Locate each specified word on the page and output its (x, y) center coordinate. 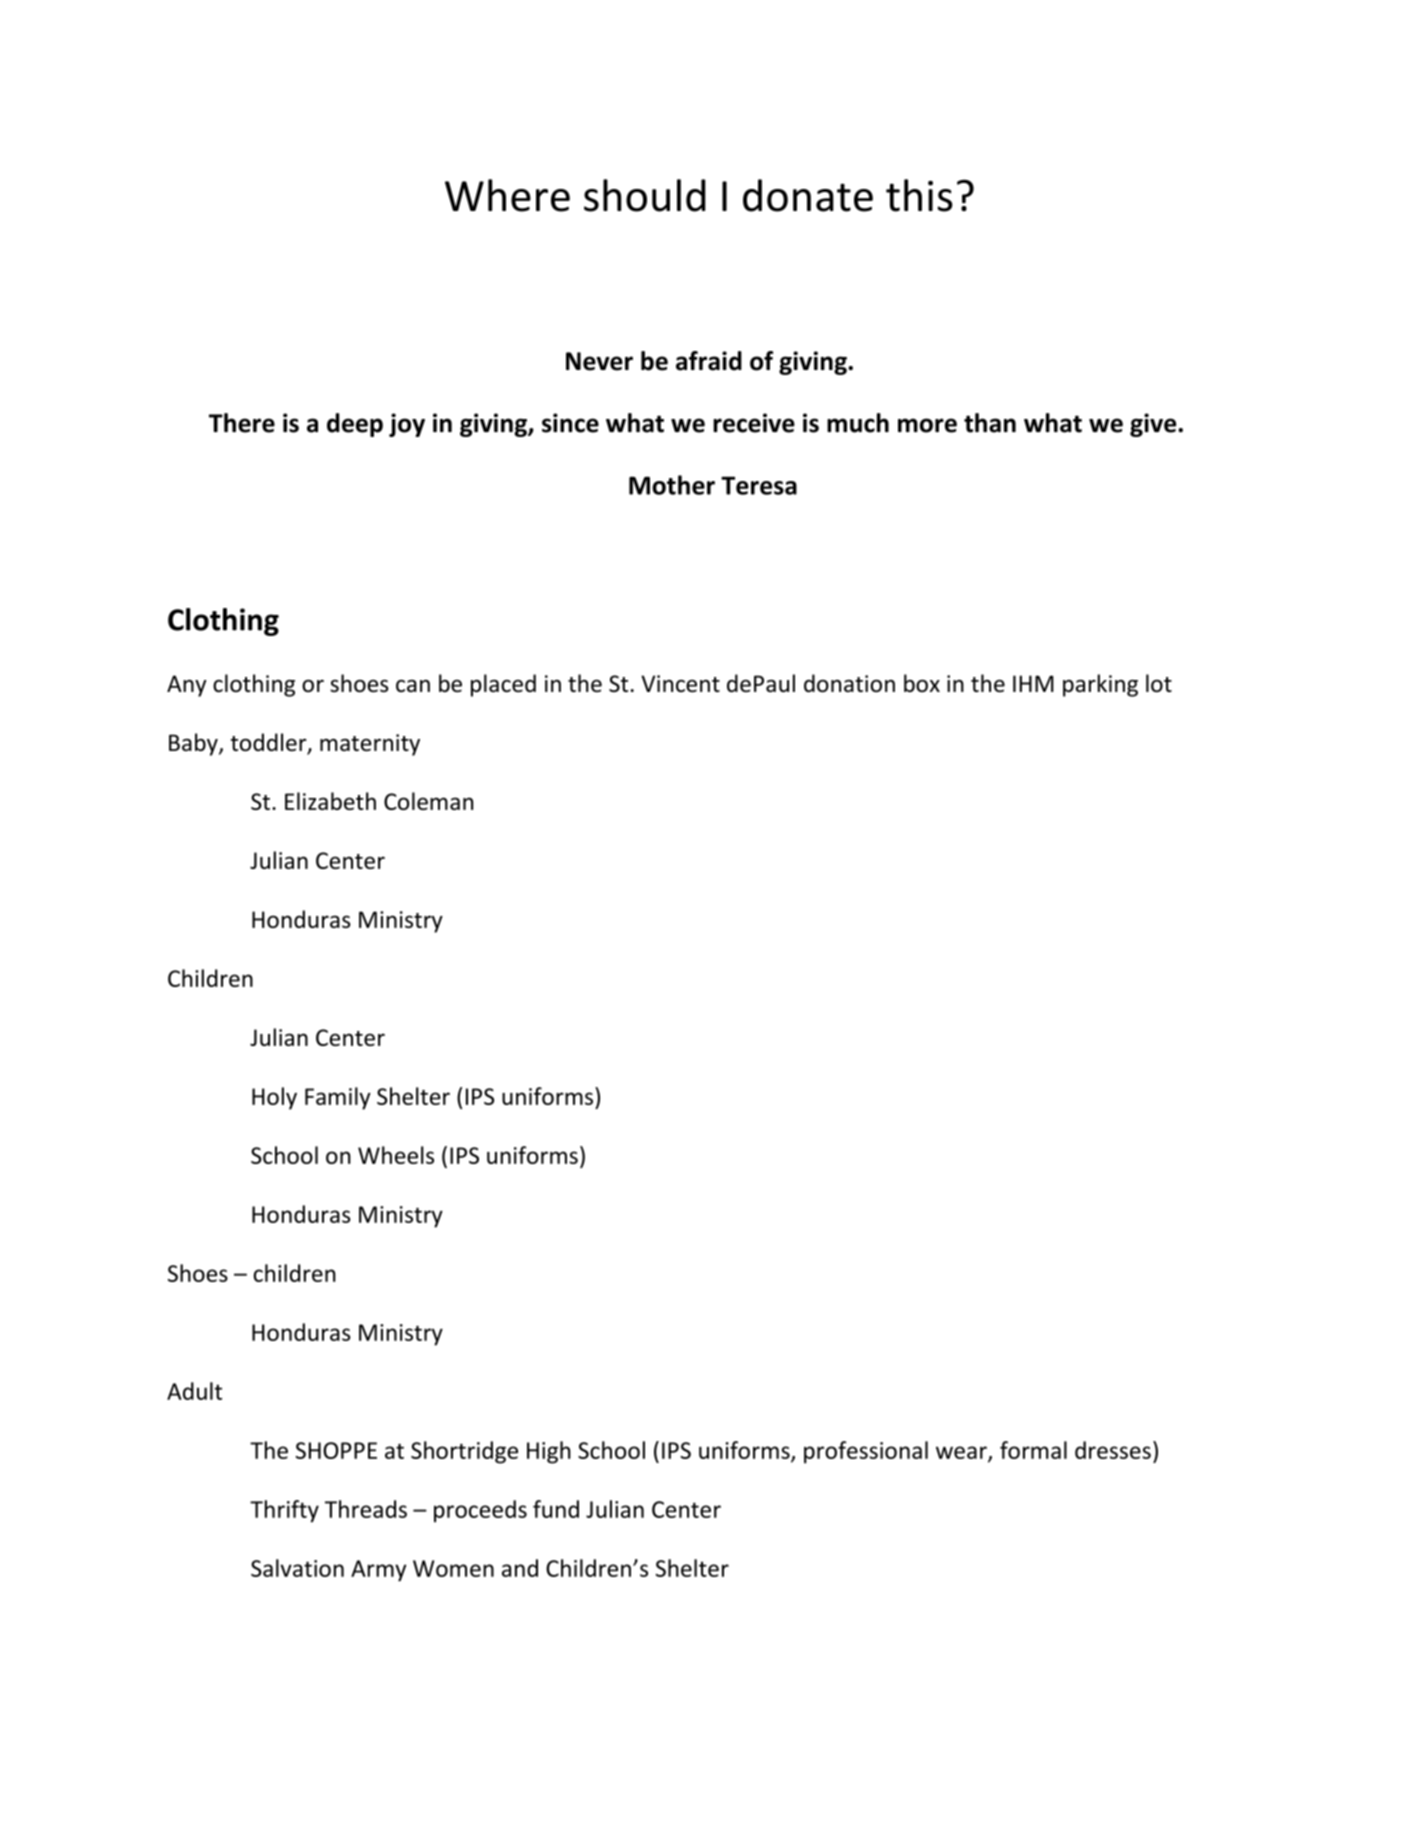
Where (507, 195)
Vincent (680, 683)
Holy (274, 1098)
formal (1033, 1450)
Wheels (396, 1155)
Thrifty (284, 1511)
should (645, 195)
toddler (270, 743)
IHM (1033, 683)
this (919, 195)
